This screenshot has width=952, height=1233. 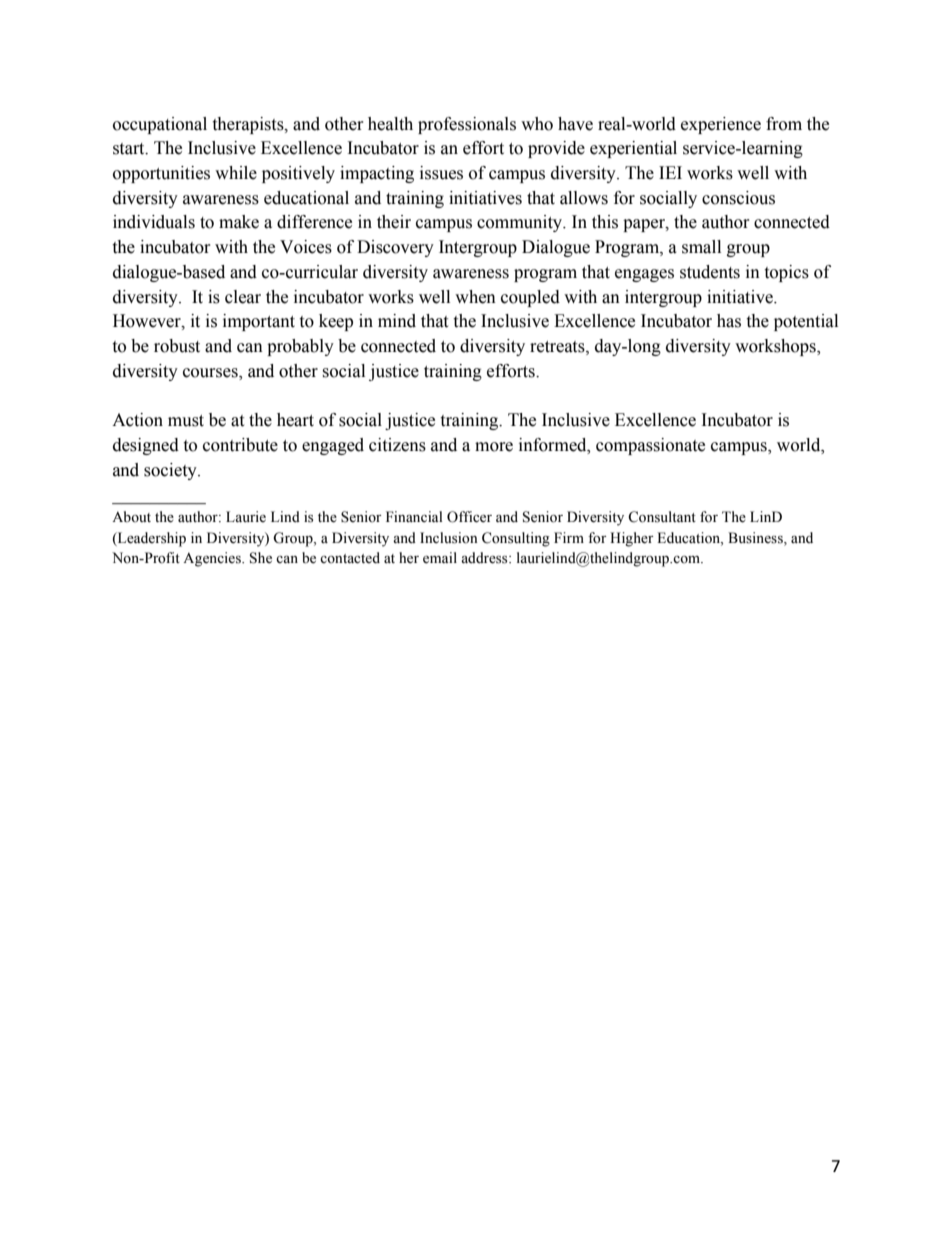 What do you see at coordinates (475, 297) in the screenshot?
I see `when` at bounding box center [475, 297].
